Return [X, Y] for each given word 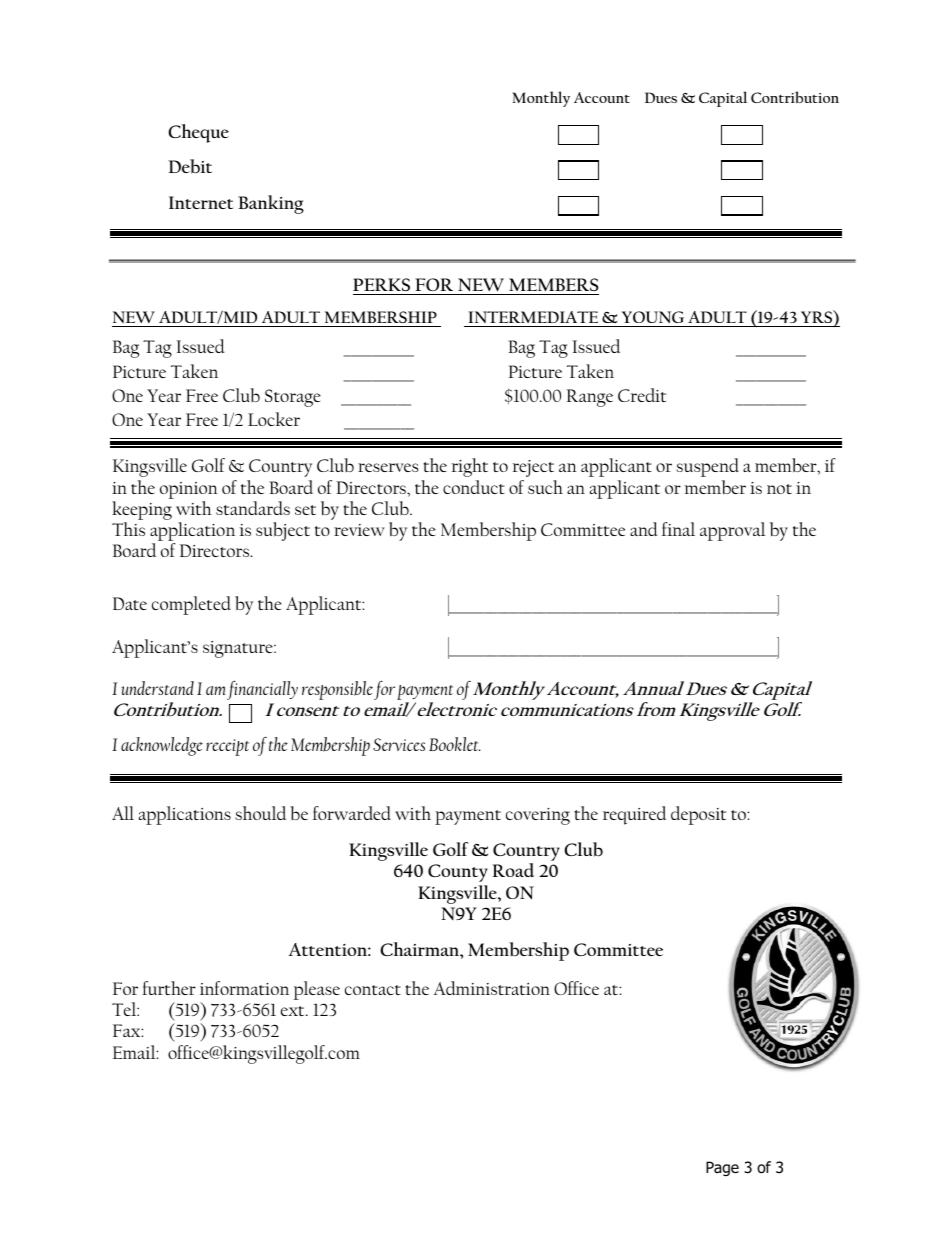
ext [294, 1011]
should [260, 813]
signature [239, 649]
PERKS [381, 284]
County [458, 873]
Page [722, 1168]
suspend [707, 467]
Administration [492, 988]
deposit [698, 815]
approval [732, 531]
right [470, 467]
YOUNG [653, 317]
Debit [190, 166]
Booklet [454, 744]
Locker [274, 419]
